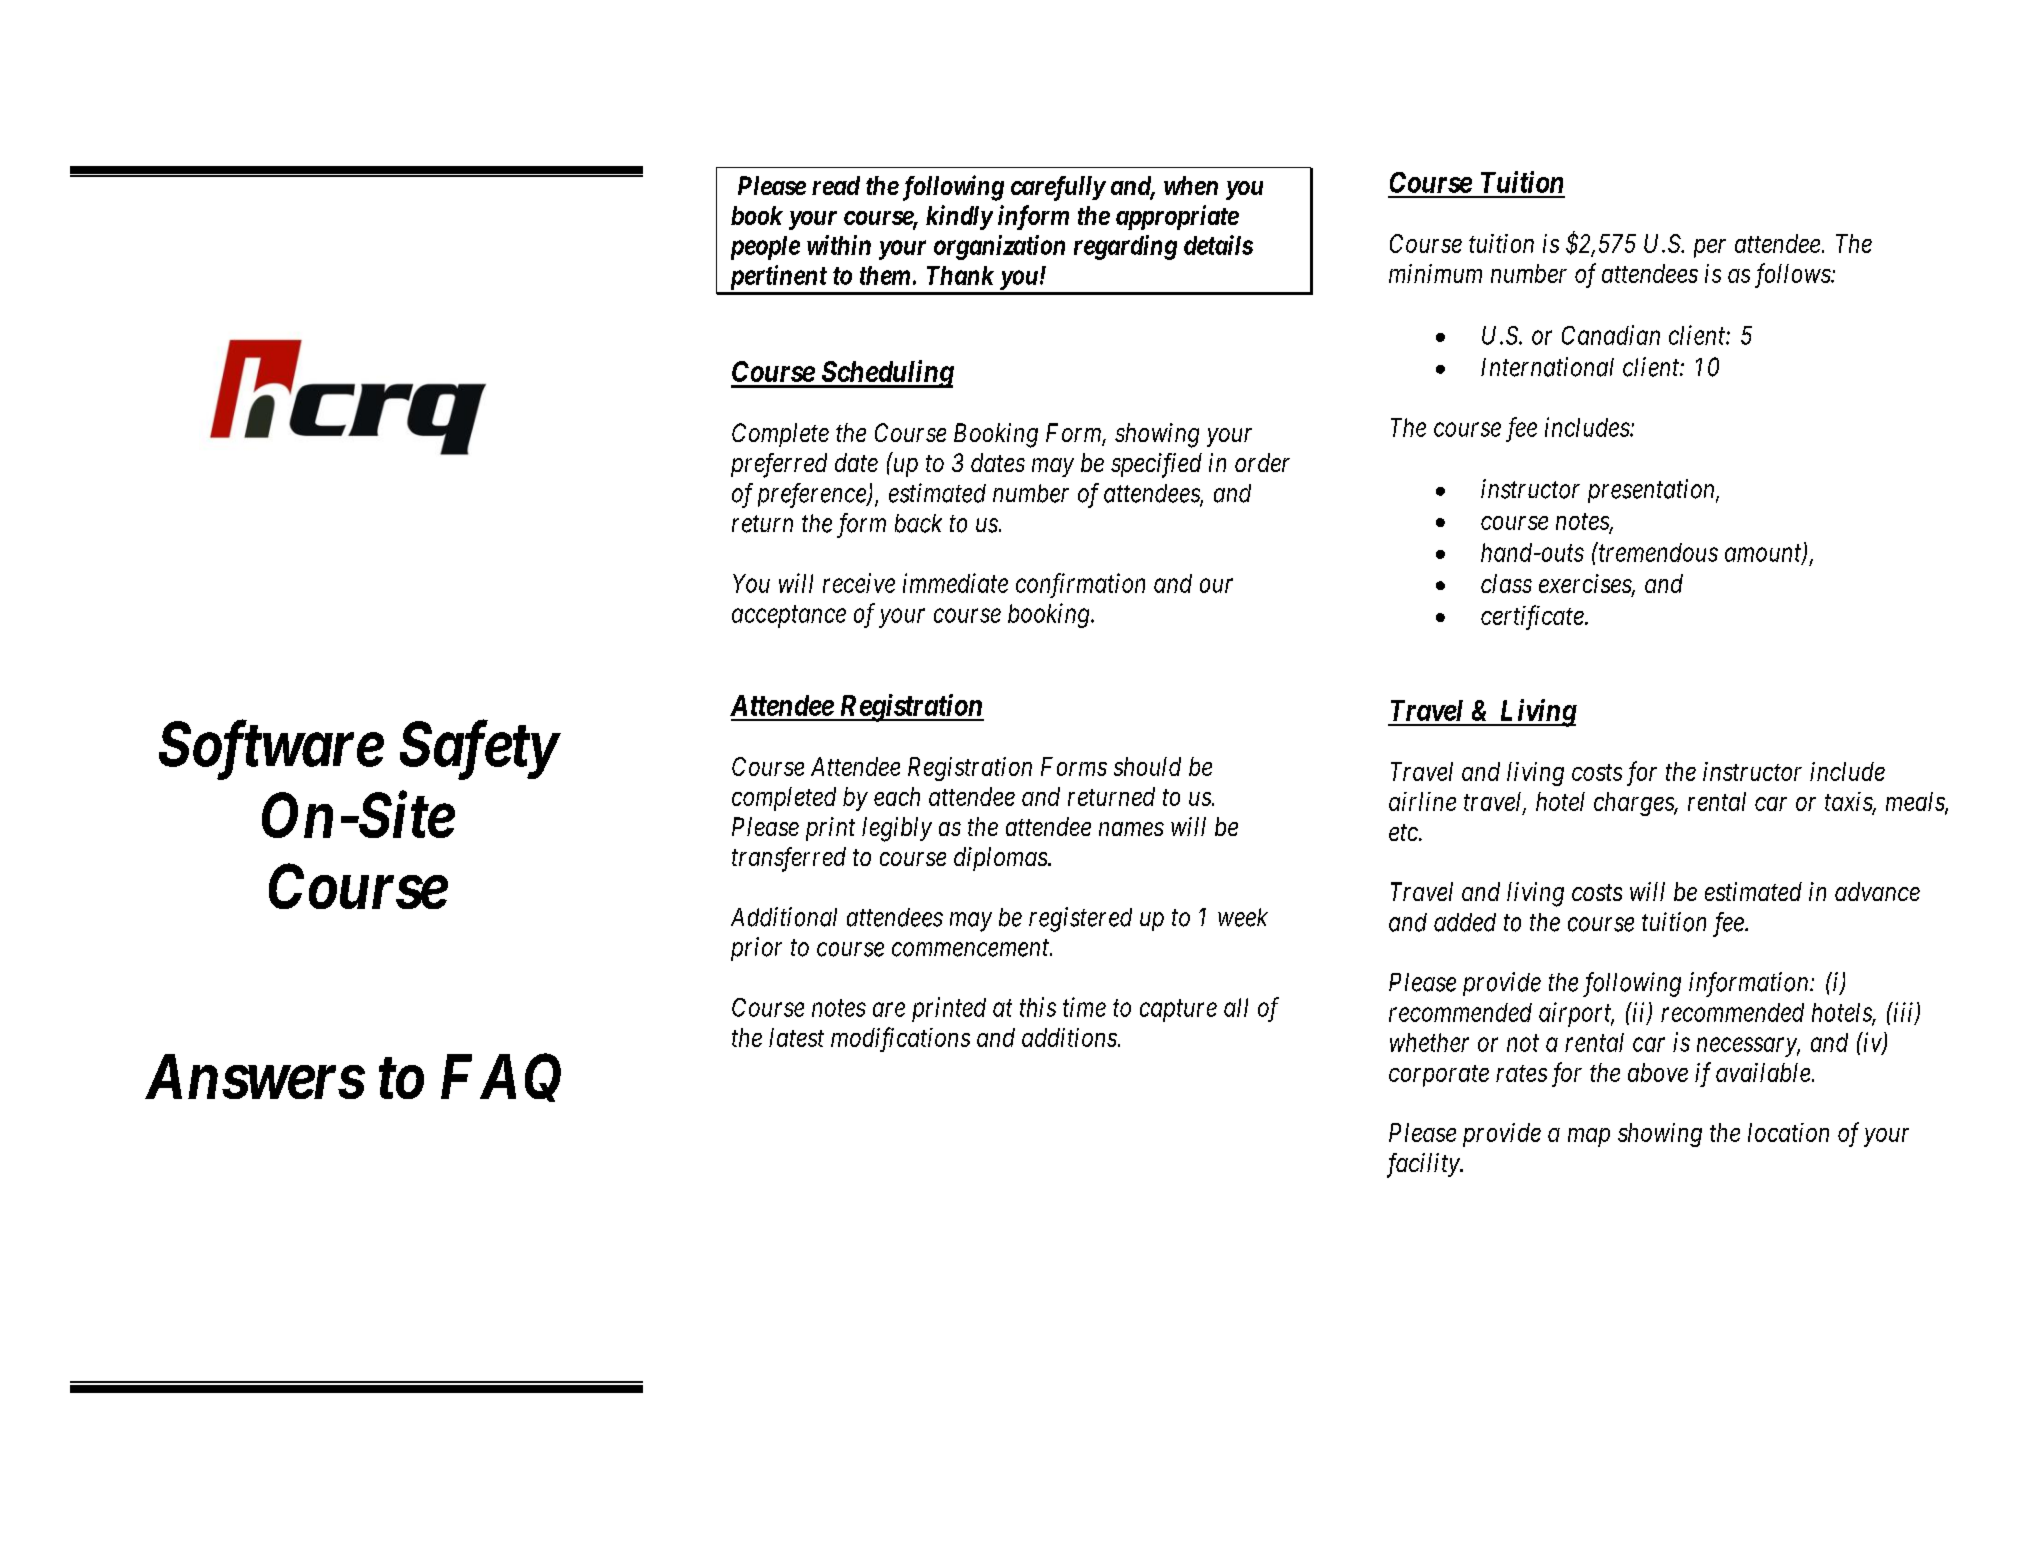  I want to click on confirmation, so click(1080, 585).
